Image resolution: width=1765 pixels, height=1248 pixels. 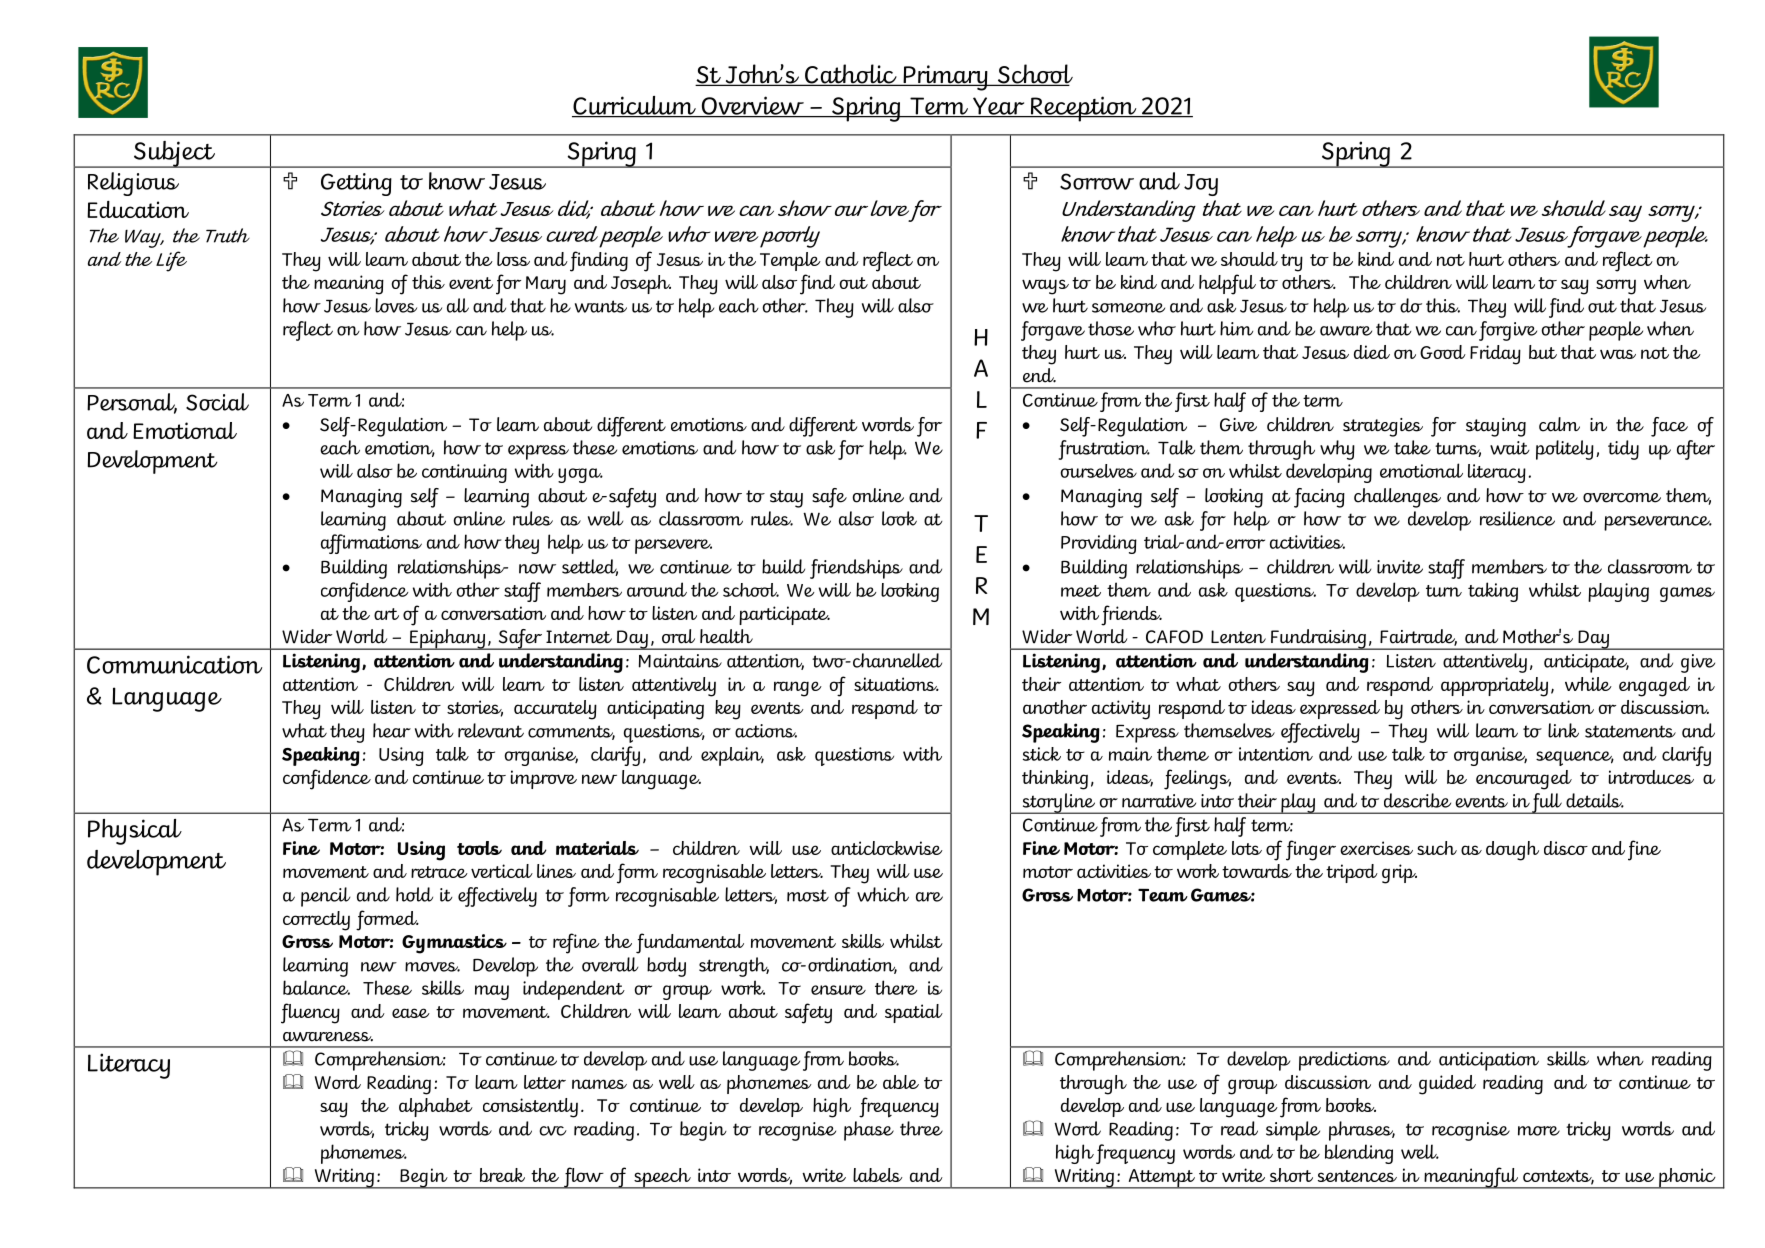 I want to click on Joy, so click(x=1201, y=185).
